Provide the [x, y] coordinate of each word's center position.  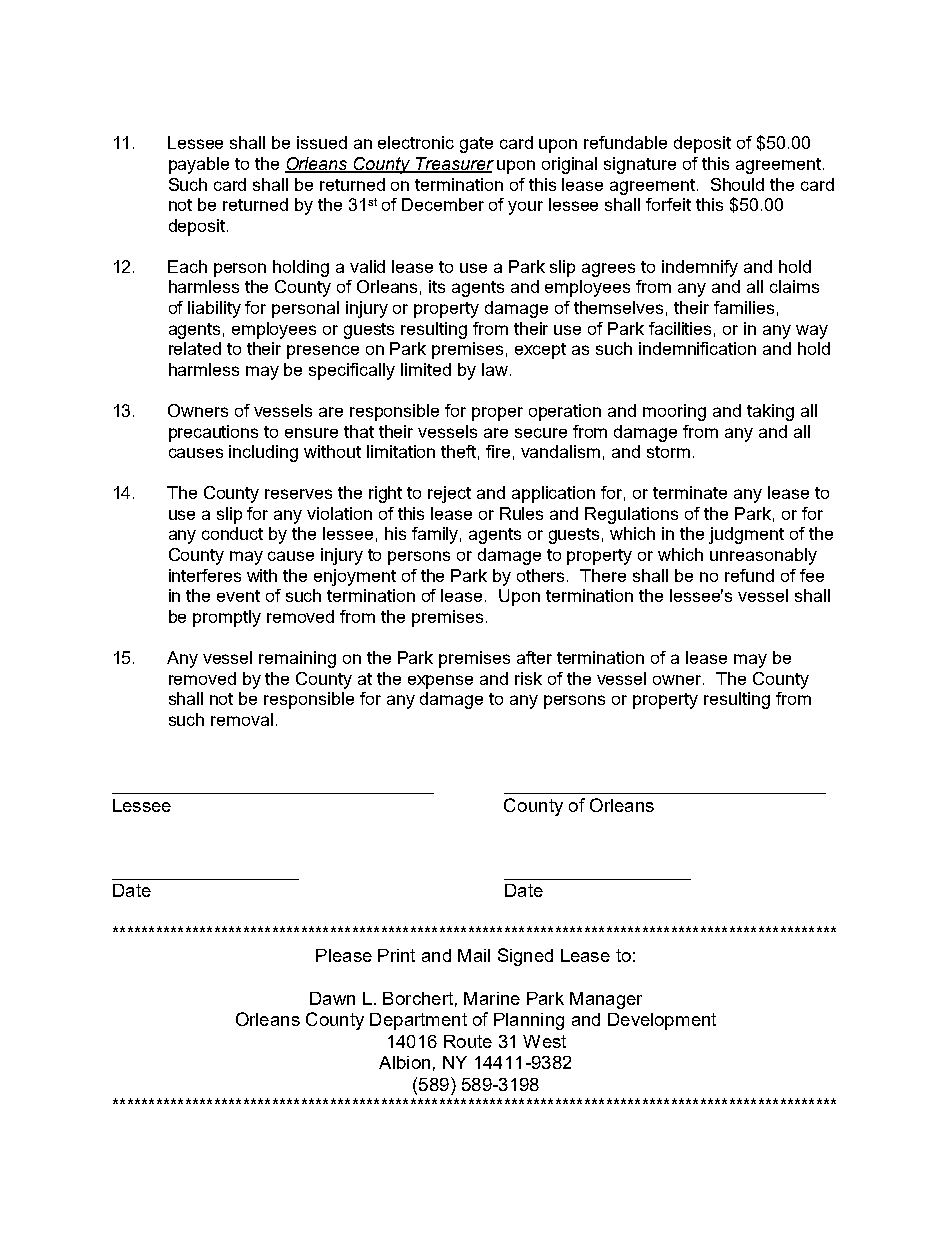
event [238, 596]
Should [737, 184]
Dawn [332, 998]
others [542, 575]
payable [199, 165]
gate [476, 145]
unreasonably [763, 556]
